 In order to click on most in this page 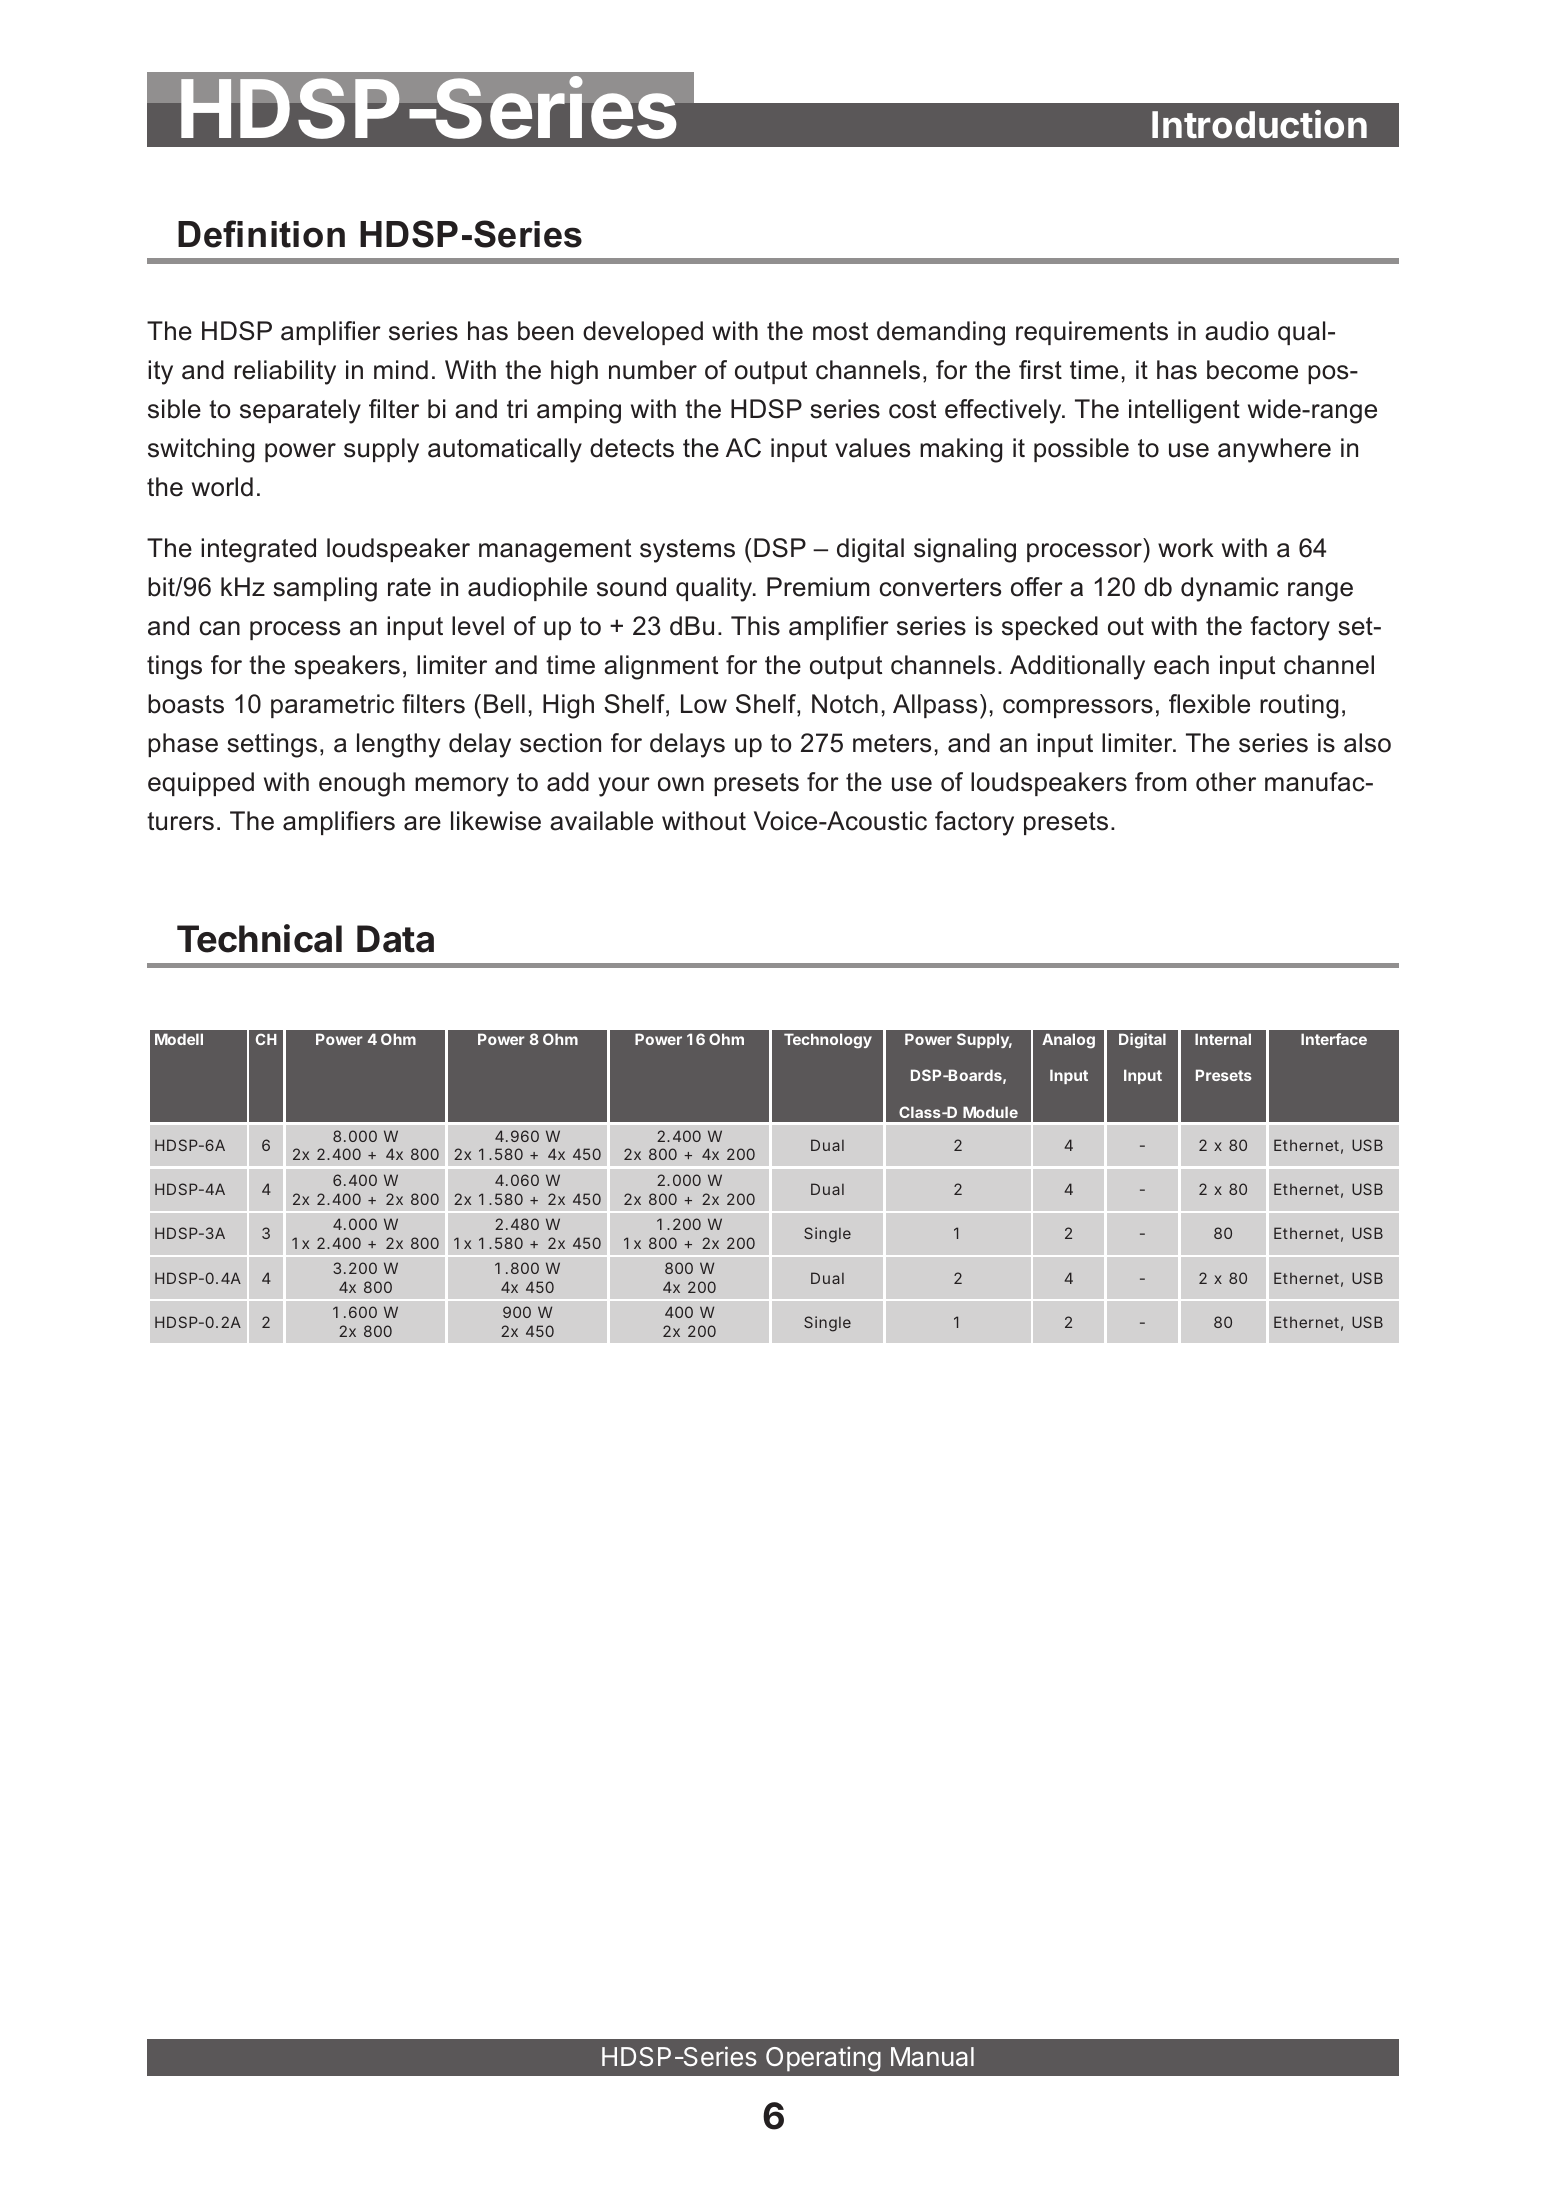, I will do `click(840, 331)`.
